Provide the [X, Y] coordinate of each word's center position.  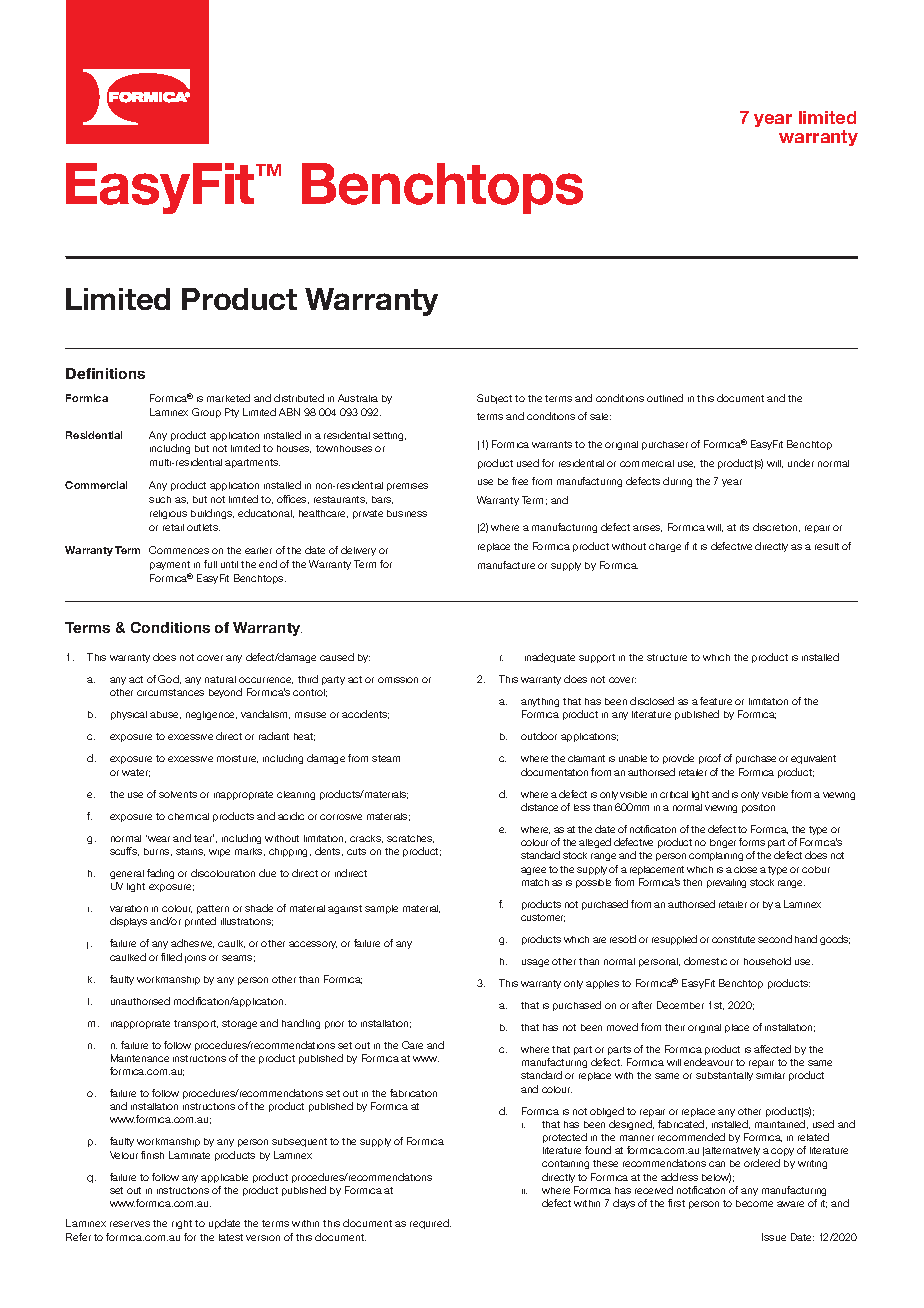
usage [535, 963]
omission [398, 680]
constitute [733, 939]
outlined [665, 398]
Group [206, 413]
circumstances [170, 692]
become [754, 1203]
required [430, 1224]
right [182, 1224]
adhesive [192, 943]
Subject [494, 399]
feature [716, 701]
